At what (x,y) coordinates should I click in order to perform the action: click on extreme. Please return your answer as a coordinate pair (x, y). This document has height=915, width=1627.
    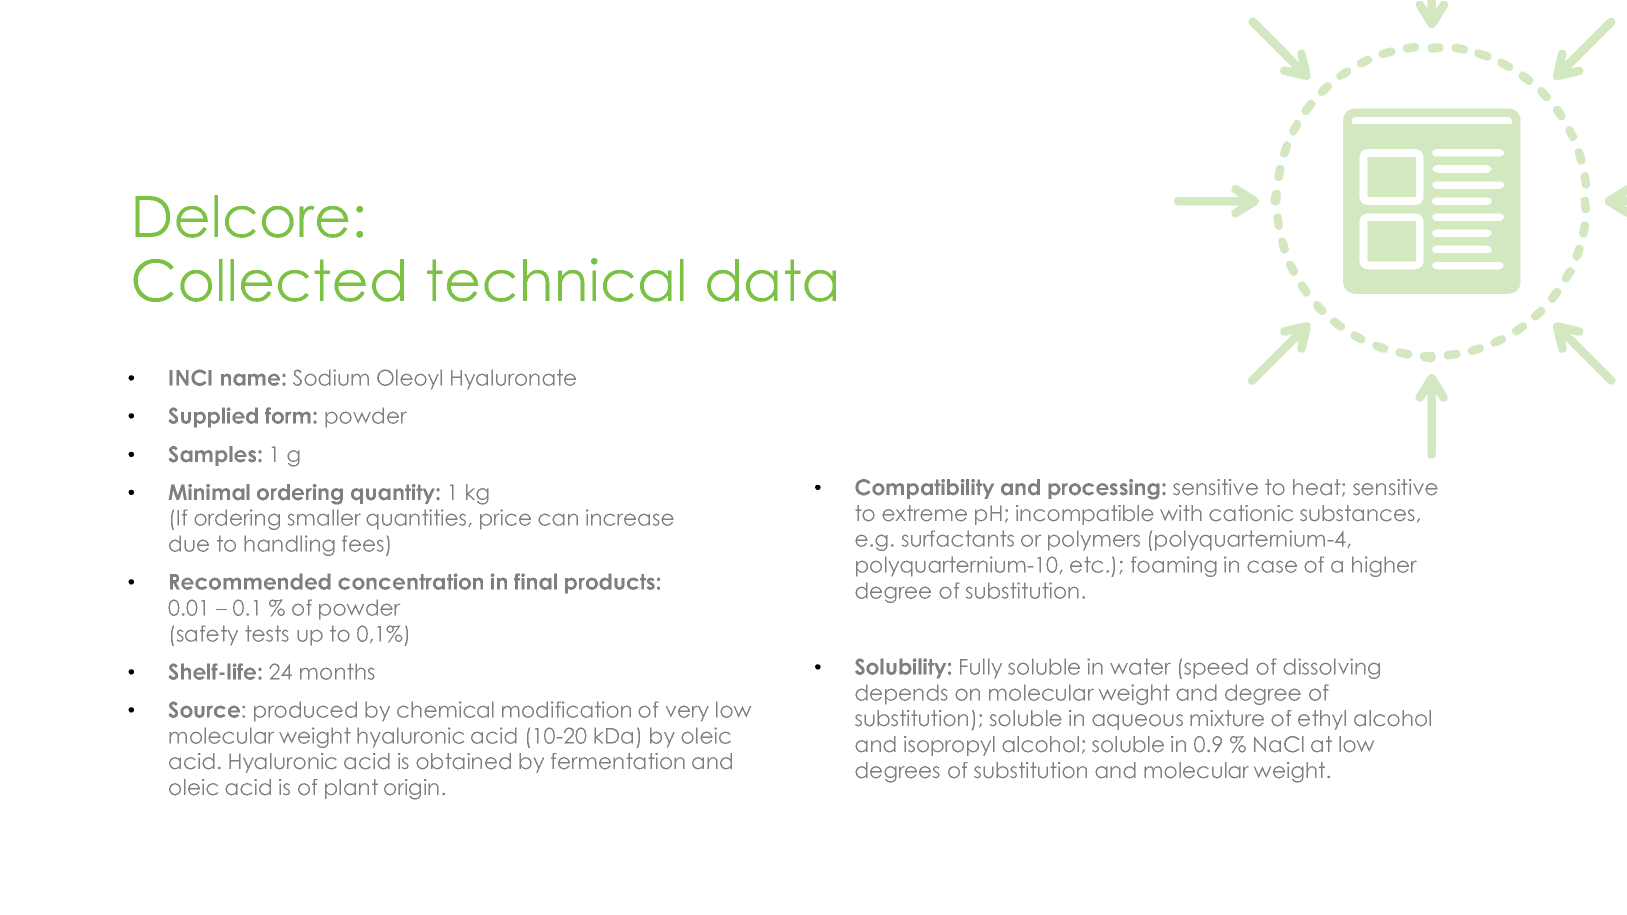
    Looking at the image, I should click on (924, 513).
